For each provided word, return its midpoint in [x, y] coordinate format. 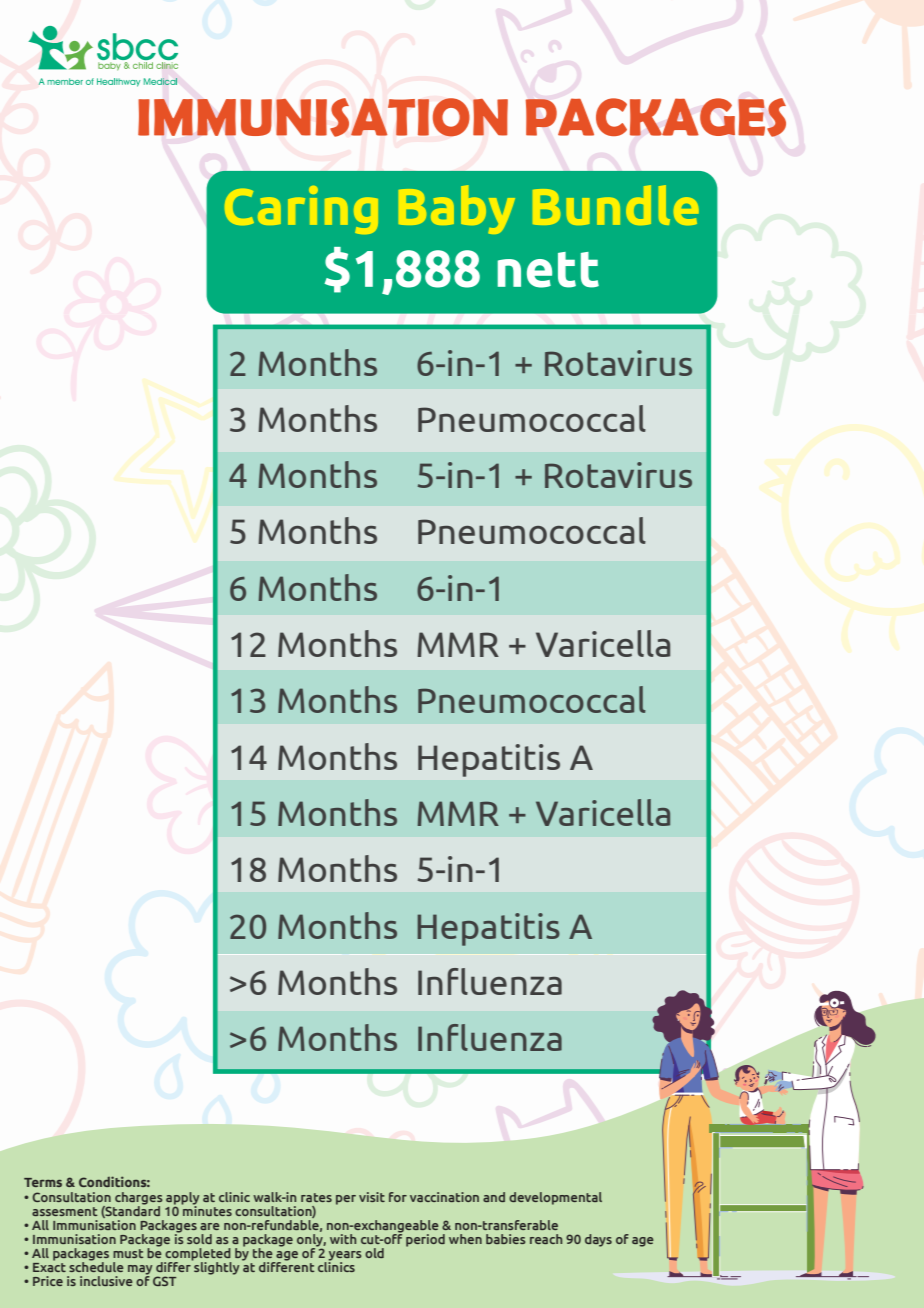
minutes [206, 1209]
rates [316, 1197]
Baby [457, 209]
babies [506, 1239]
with [343, 1239]
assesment [65, 1211]
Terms [43, 1182]
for [398, 1197]
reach [546, 1239]
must [128, 1253]
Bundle [616, 205]
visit [372, 1197]
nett [548, 270]
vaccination [444, 1197]
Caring [301, 210]
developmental [555, 1198]
